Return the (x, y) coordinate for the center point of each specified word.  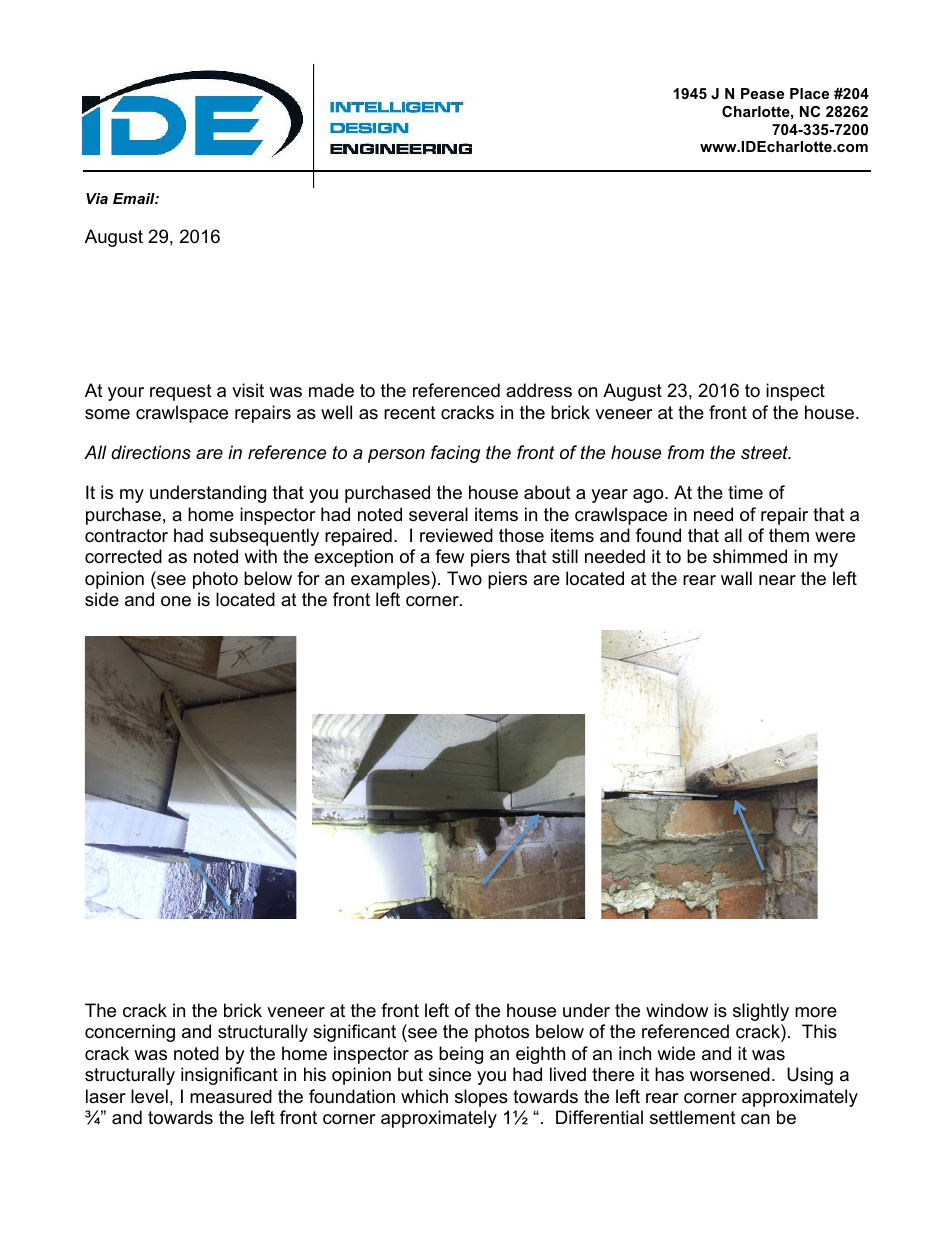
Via (97, 198)
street (766, 453)
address (539, 390)
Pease (762, 93)
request (181, 392)
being (461, 1055)
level (149, 1096)
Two (464, 578)
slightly (761, 1012)
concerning (130, 1033)
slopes (481, 1098)
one (176, 601)
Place (809, 93)
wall (736, 578)
